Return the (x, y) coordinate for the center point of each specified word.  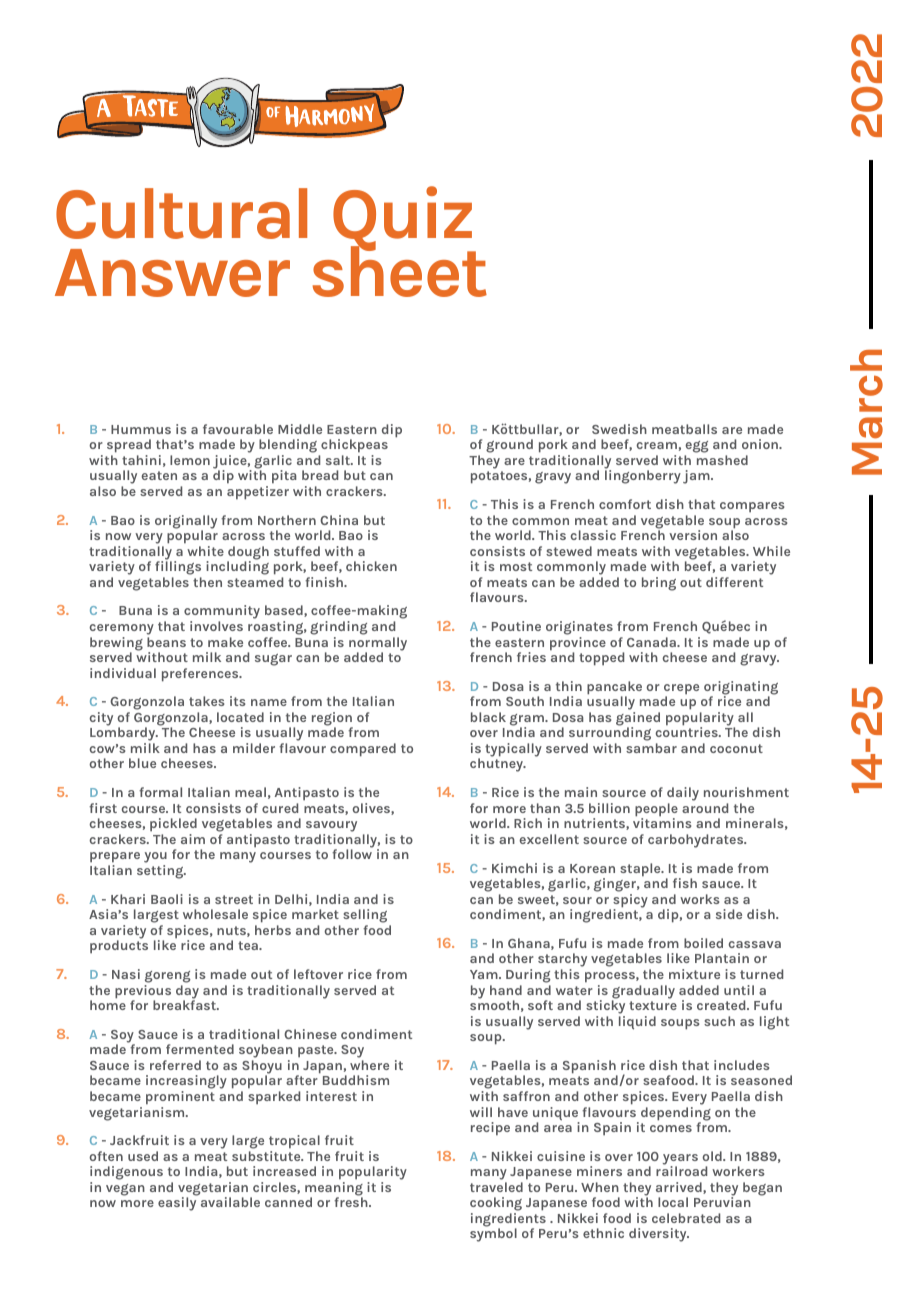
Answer (172, 273)
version (693, 535)
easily (178, 1203)
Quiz (403, 220)
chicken (371, 566)
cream (656, 445)
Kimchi (514, 868)
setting (161, 872)
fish (685, 883)
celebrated (686, 1218)
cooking (496, 1205)
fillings (178, 568)
